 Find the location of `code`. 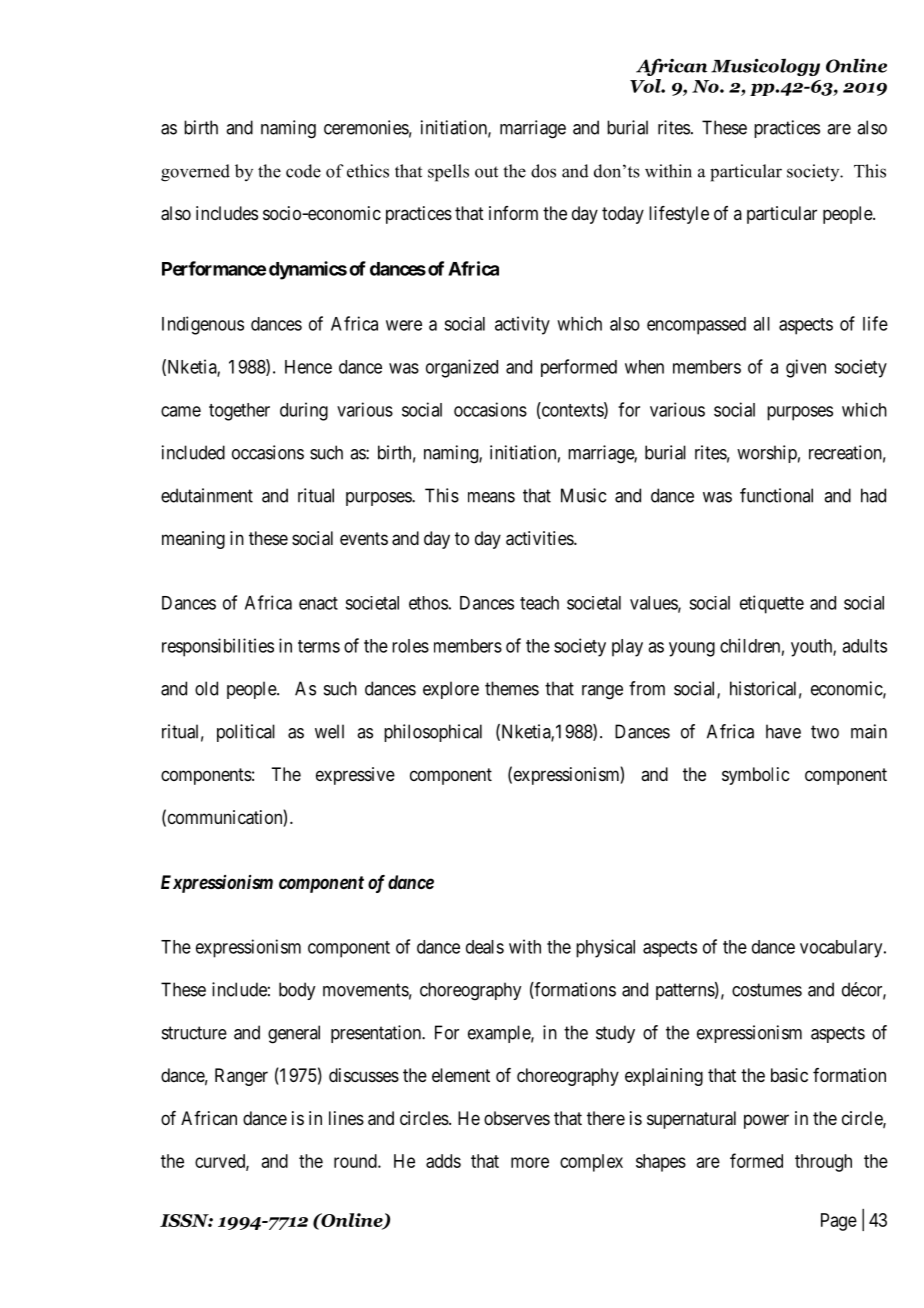

code is located at coordinates (303, 171).
